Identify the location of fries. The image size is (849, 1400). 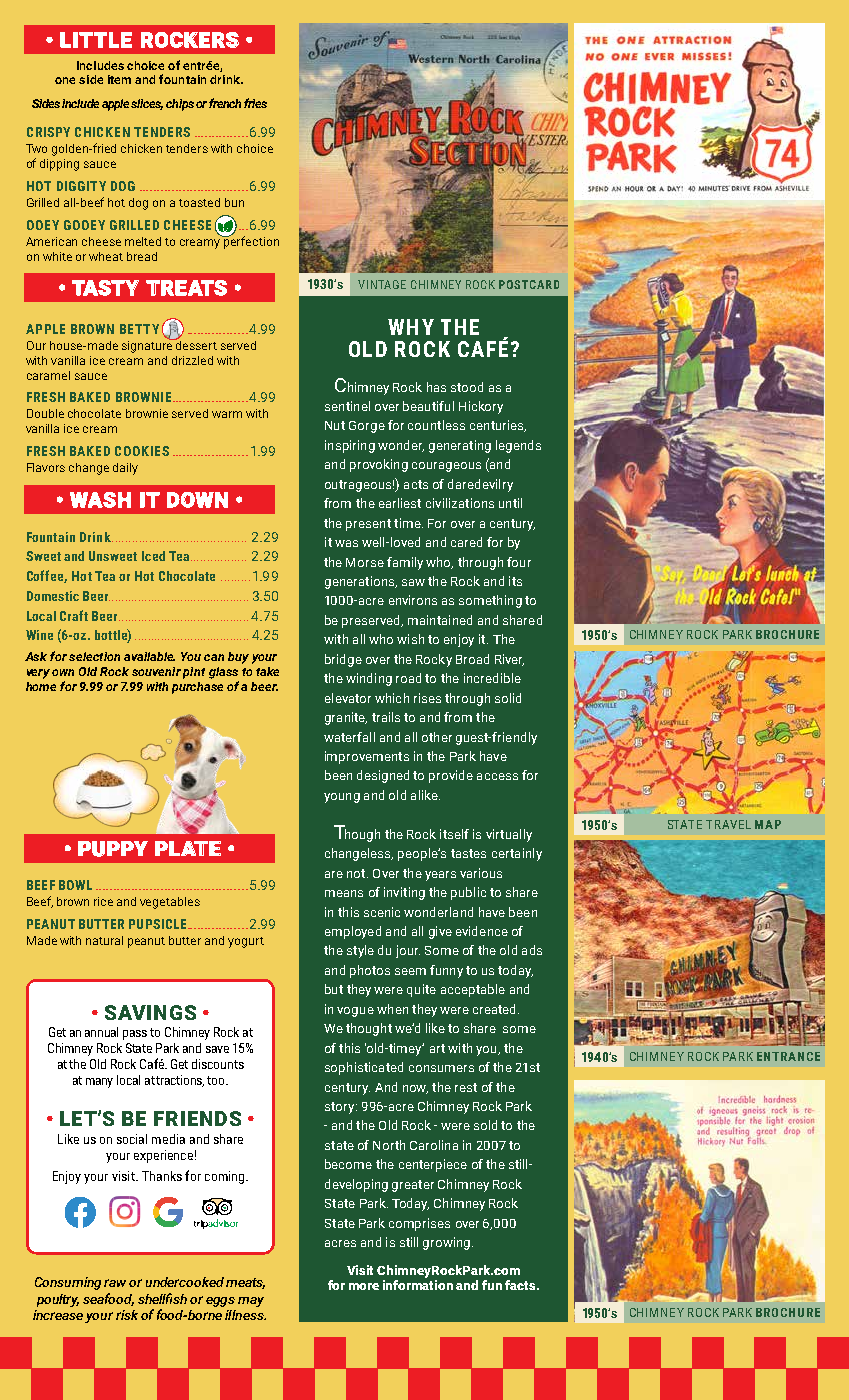
(255, 103).
